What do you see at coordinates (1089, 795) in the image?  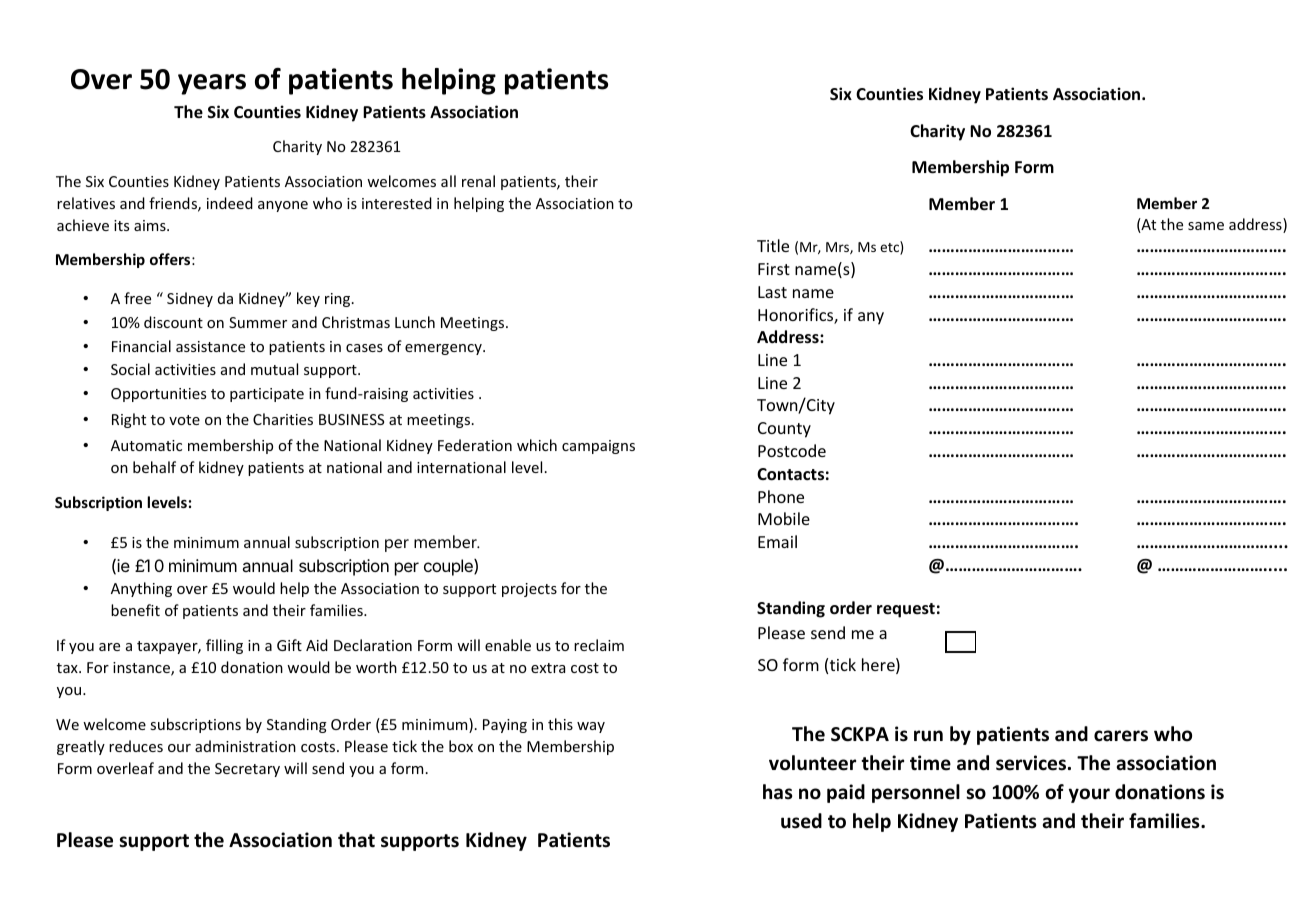 I see `your` at bounding box center [1089, 795].
